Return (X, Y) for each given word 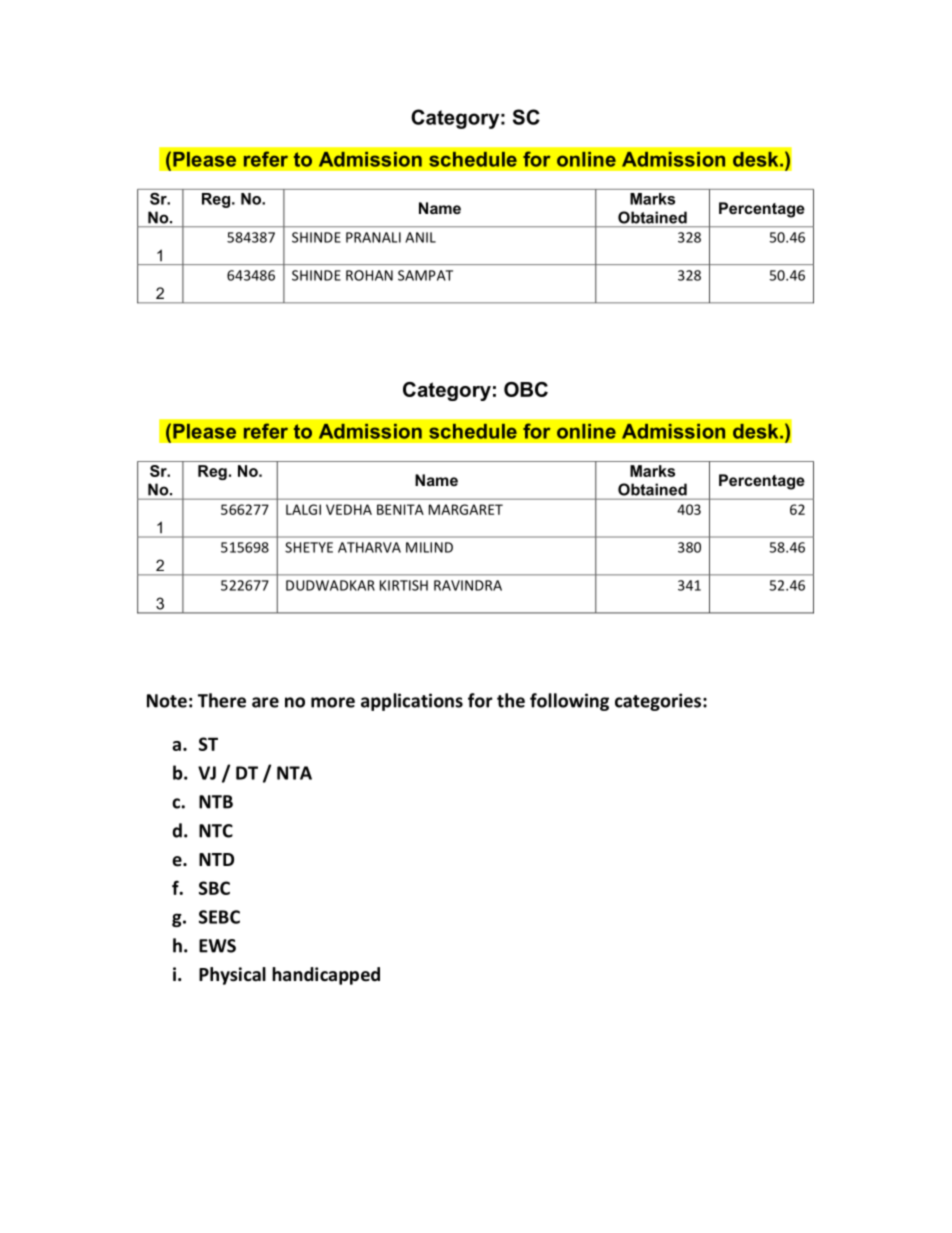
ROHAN (369, 275)
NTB (216, 802)
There (222, 700)
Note (167, 701)
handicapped (326, 976)
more (333, 702)
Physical (232, 976)
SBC (214, 888)
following (569, 702)
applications (412, 702)
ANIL (420, 237)
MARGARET (466, 509)
